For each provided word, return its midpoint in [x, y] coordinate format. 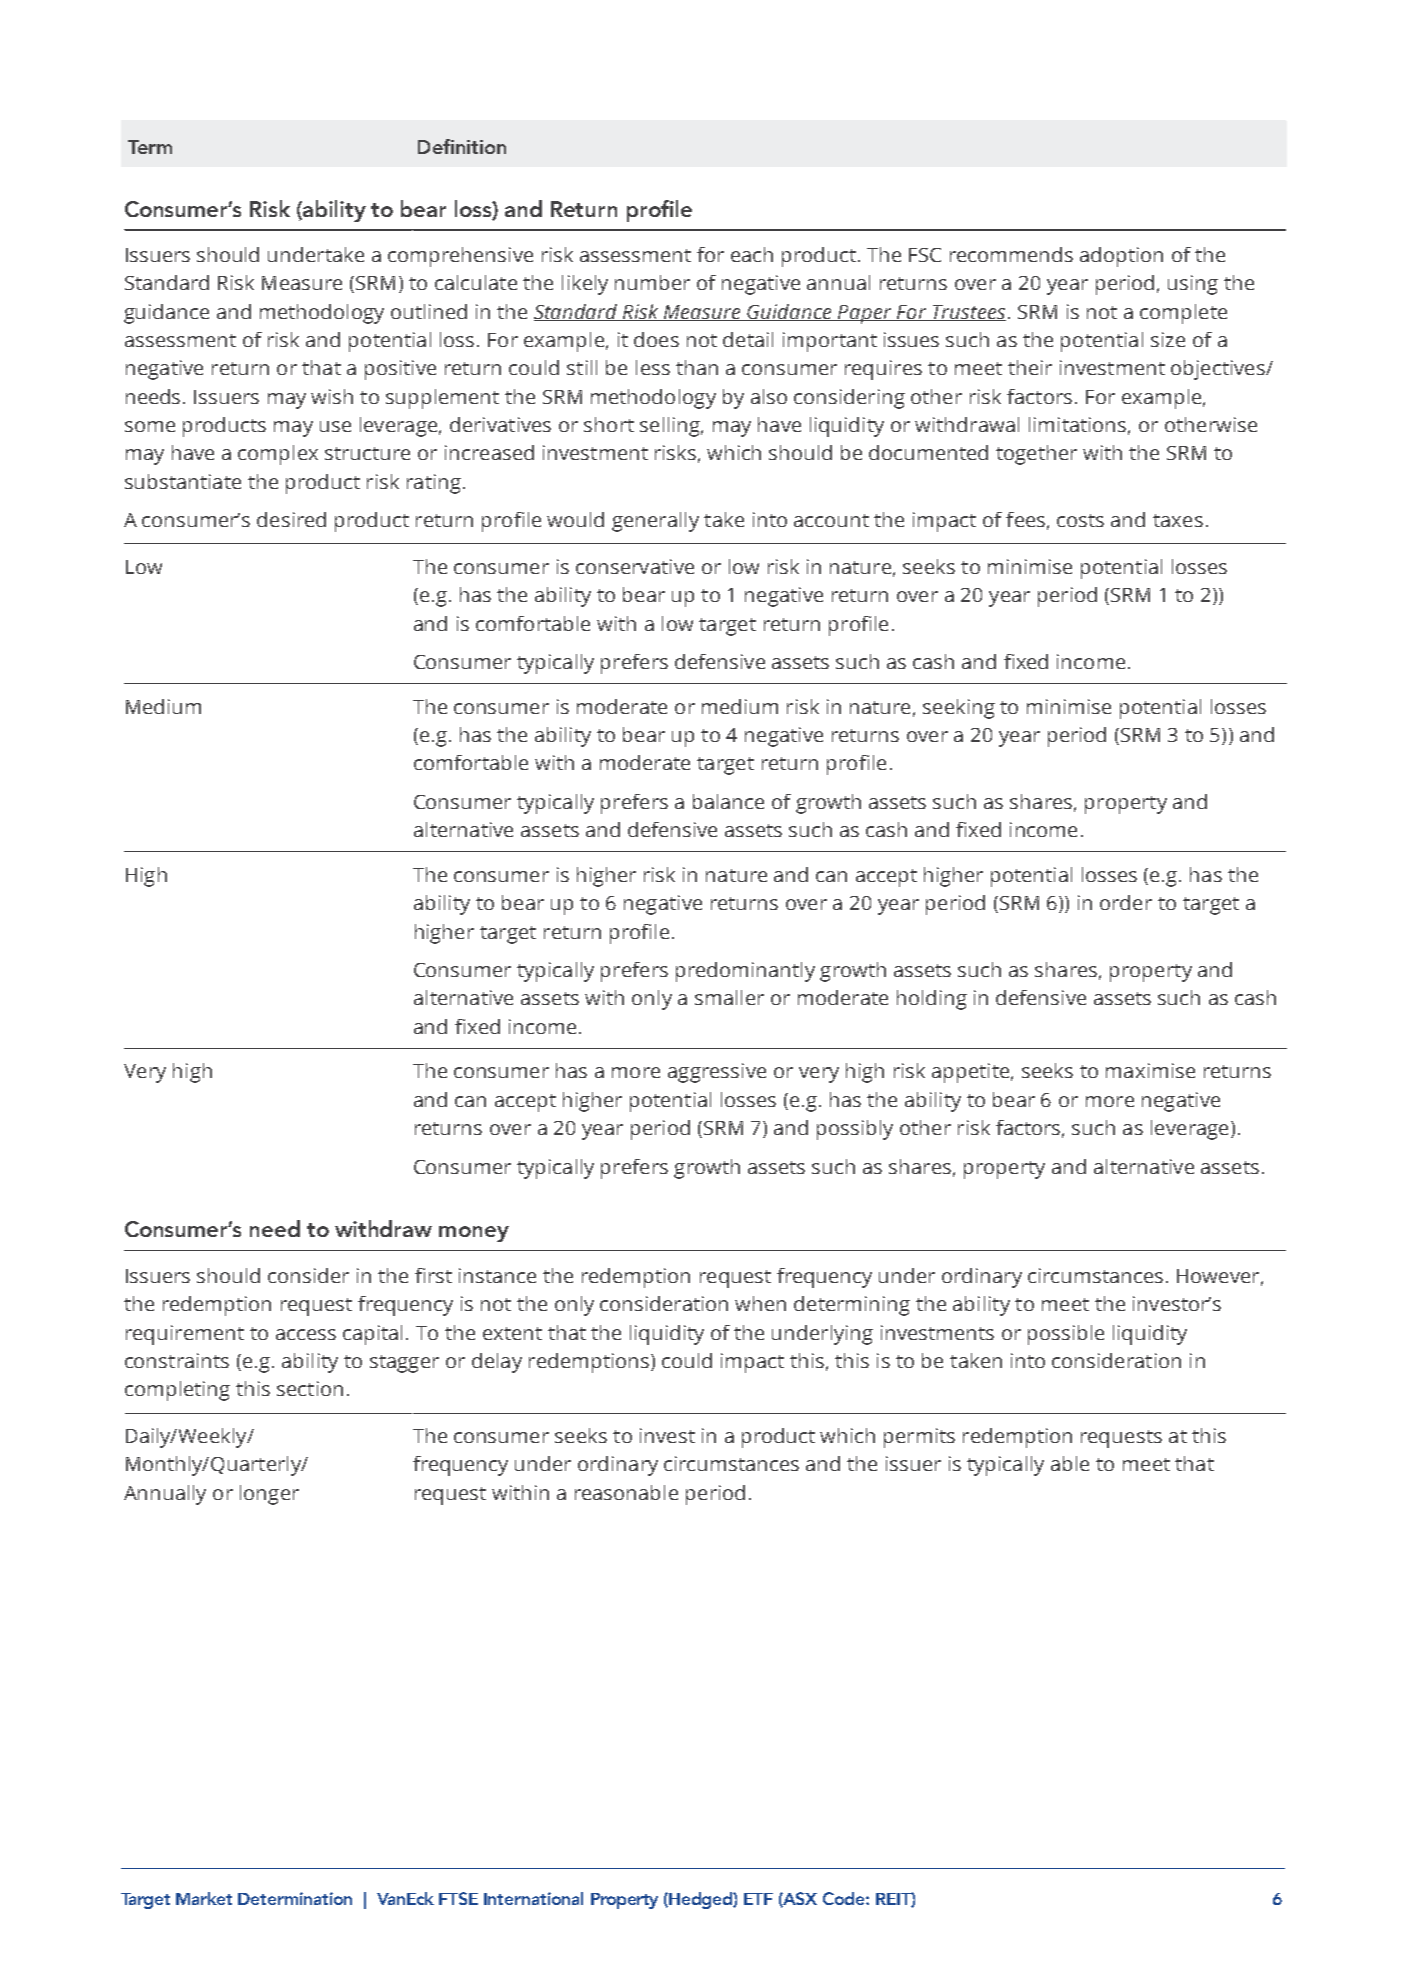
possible [1066, 1335]
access [306, 1334]
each [752, 254]
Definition [462, 146]
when [760, 1303]
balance [728, 801]
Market [204, 1898]
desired [291, 519]
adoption [1121, 257]
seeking [959, 709]
